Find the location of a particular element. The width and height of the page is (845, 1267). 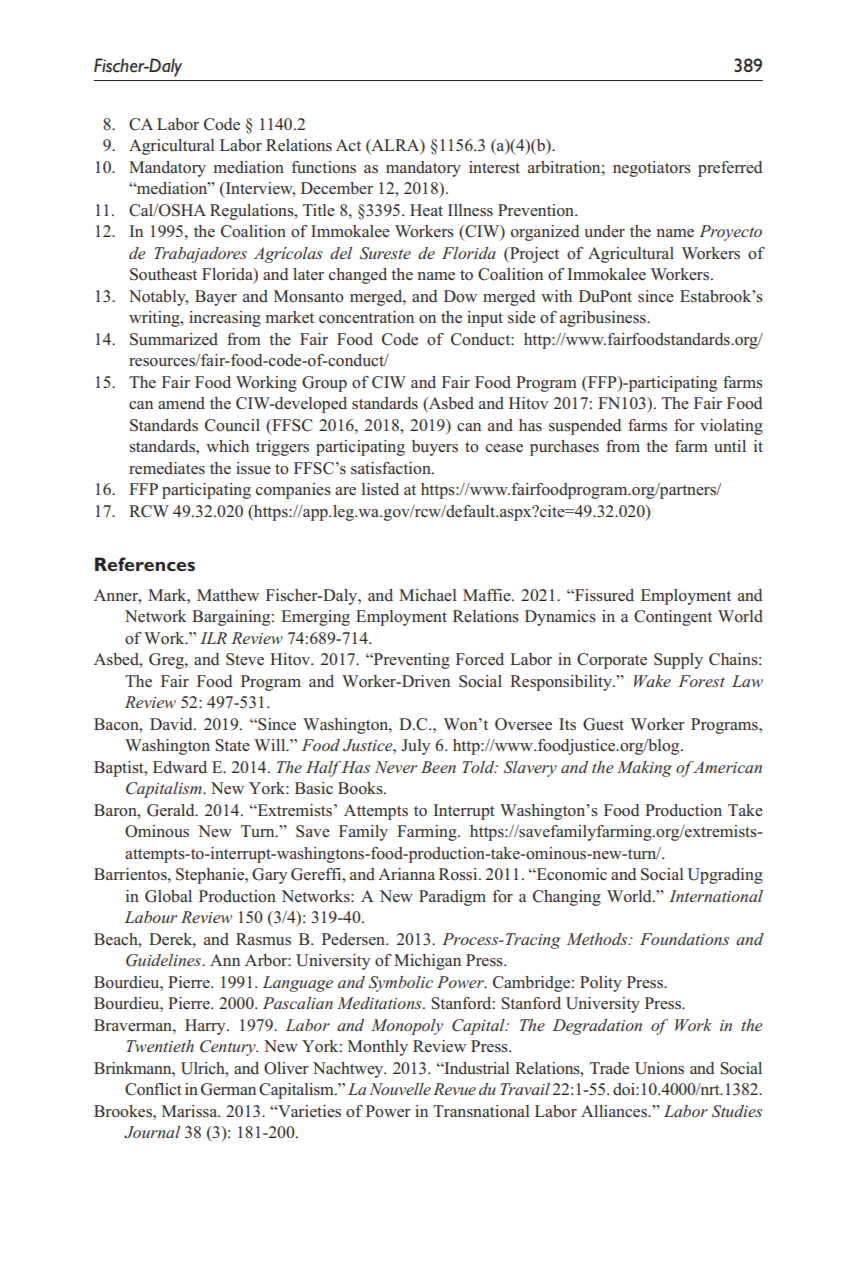

Heat is located at coordinates (426, 210).
